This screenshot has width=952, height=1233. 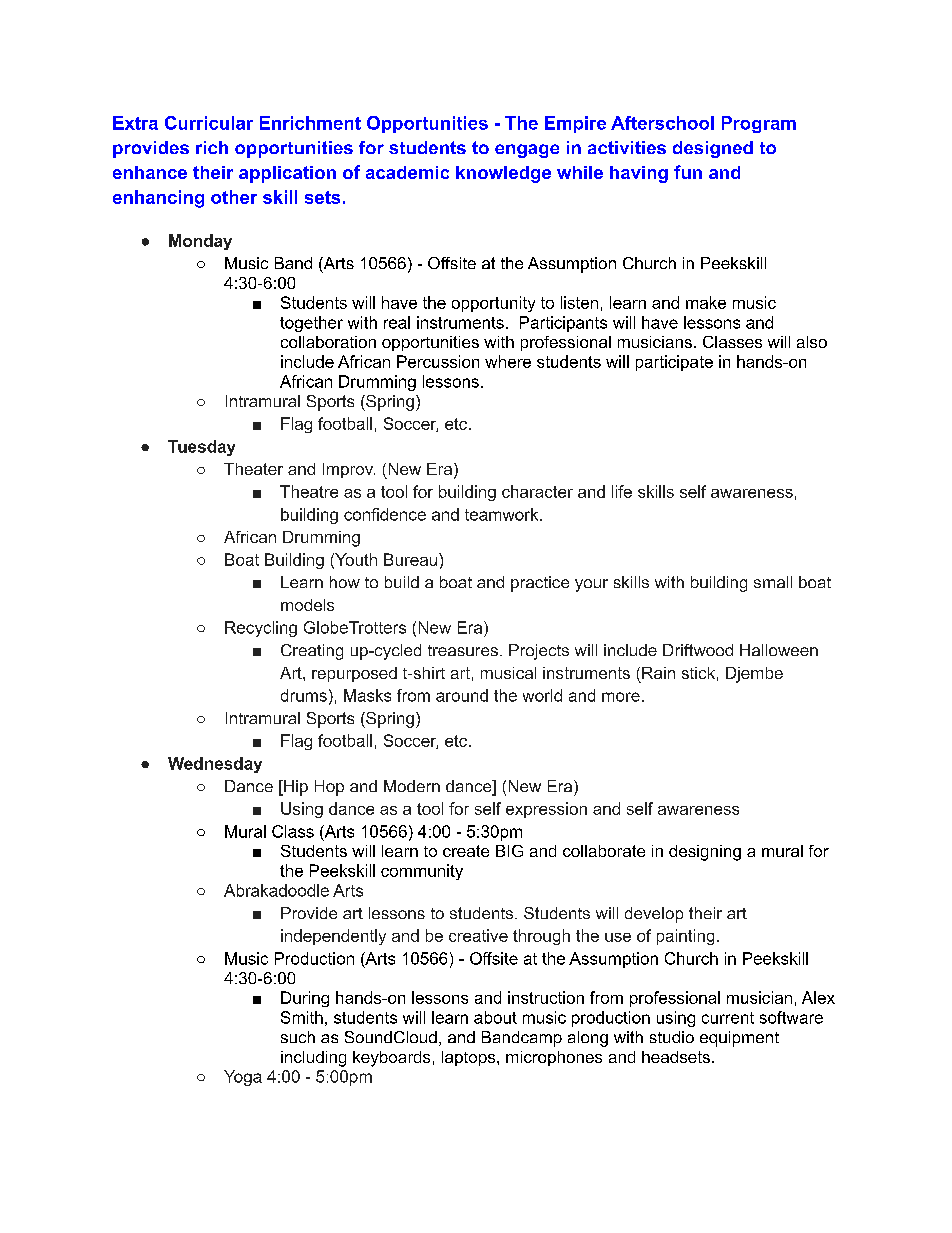 I want to click on life, so click(x=622, y=491).
